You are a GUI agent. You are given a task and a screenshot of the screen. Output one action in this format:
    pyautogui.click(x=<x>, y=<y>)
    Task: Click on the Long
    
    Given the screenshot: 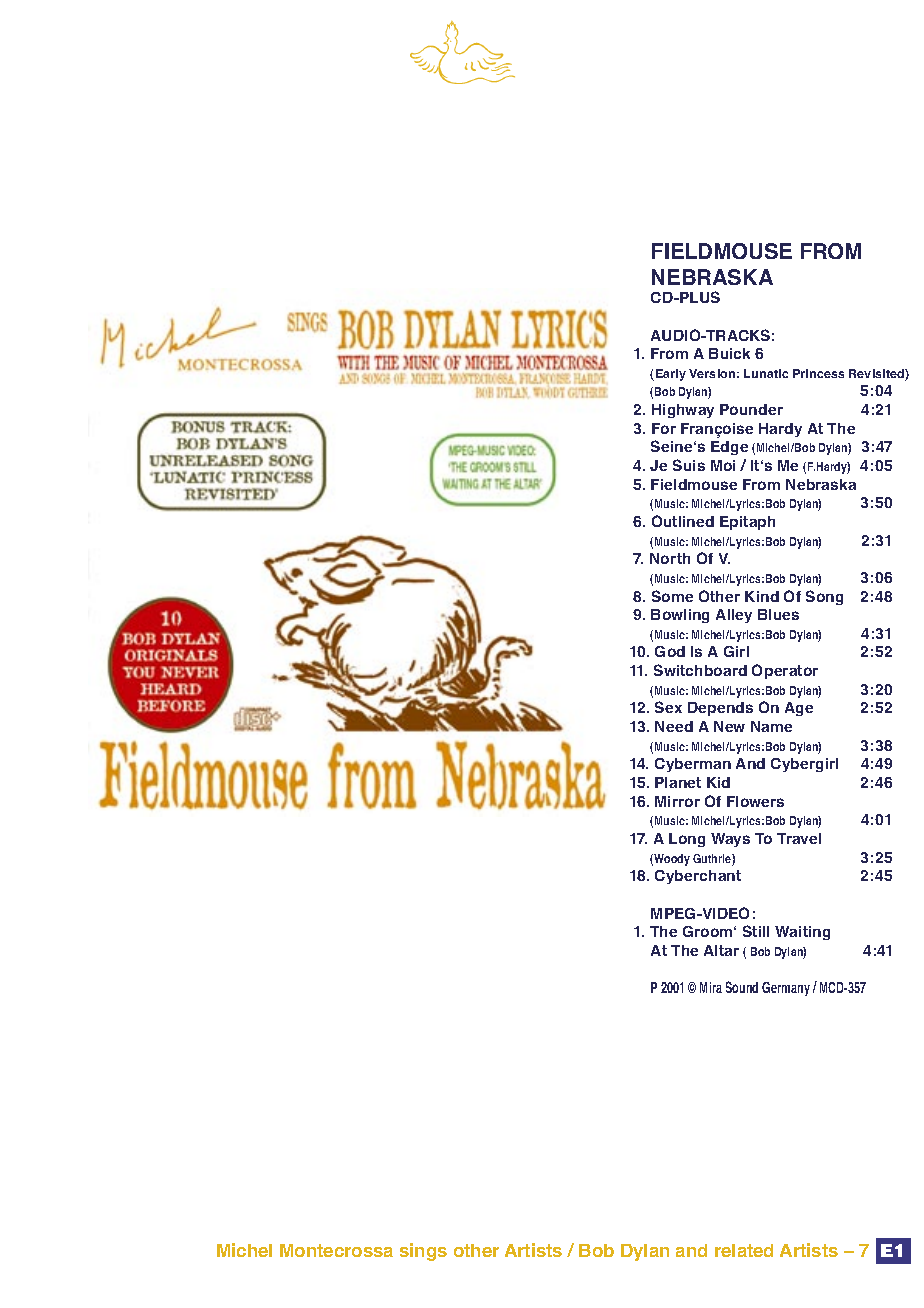 What is the action you would take?
    pyautogui.click(x=687, y=840)
